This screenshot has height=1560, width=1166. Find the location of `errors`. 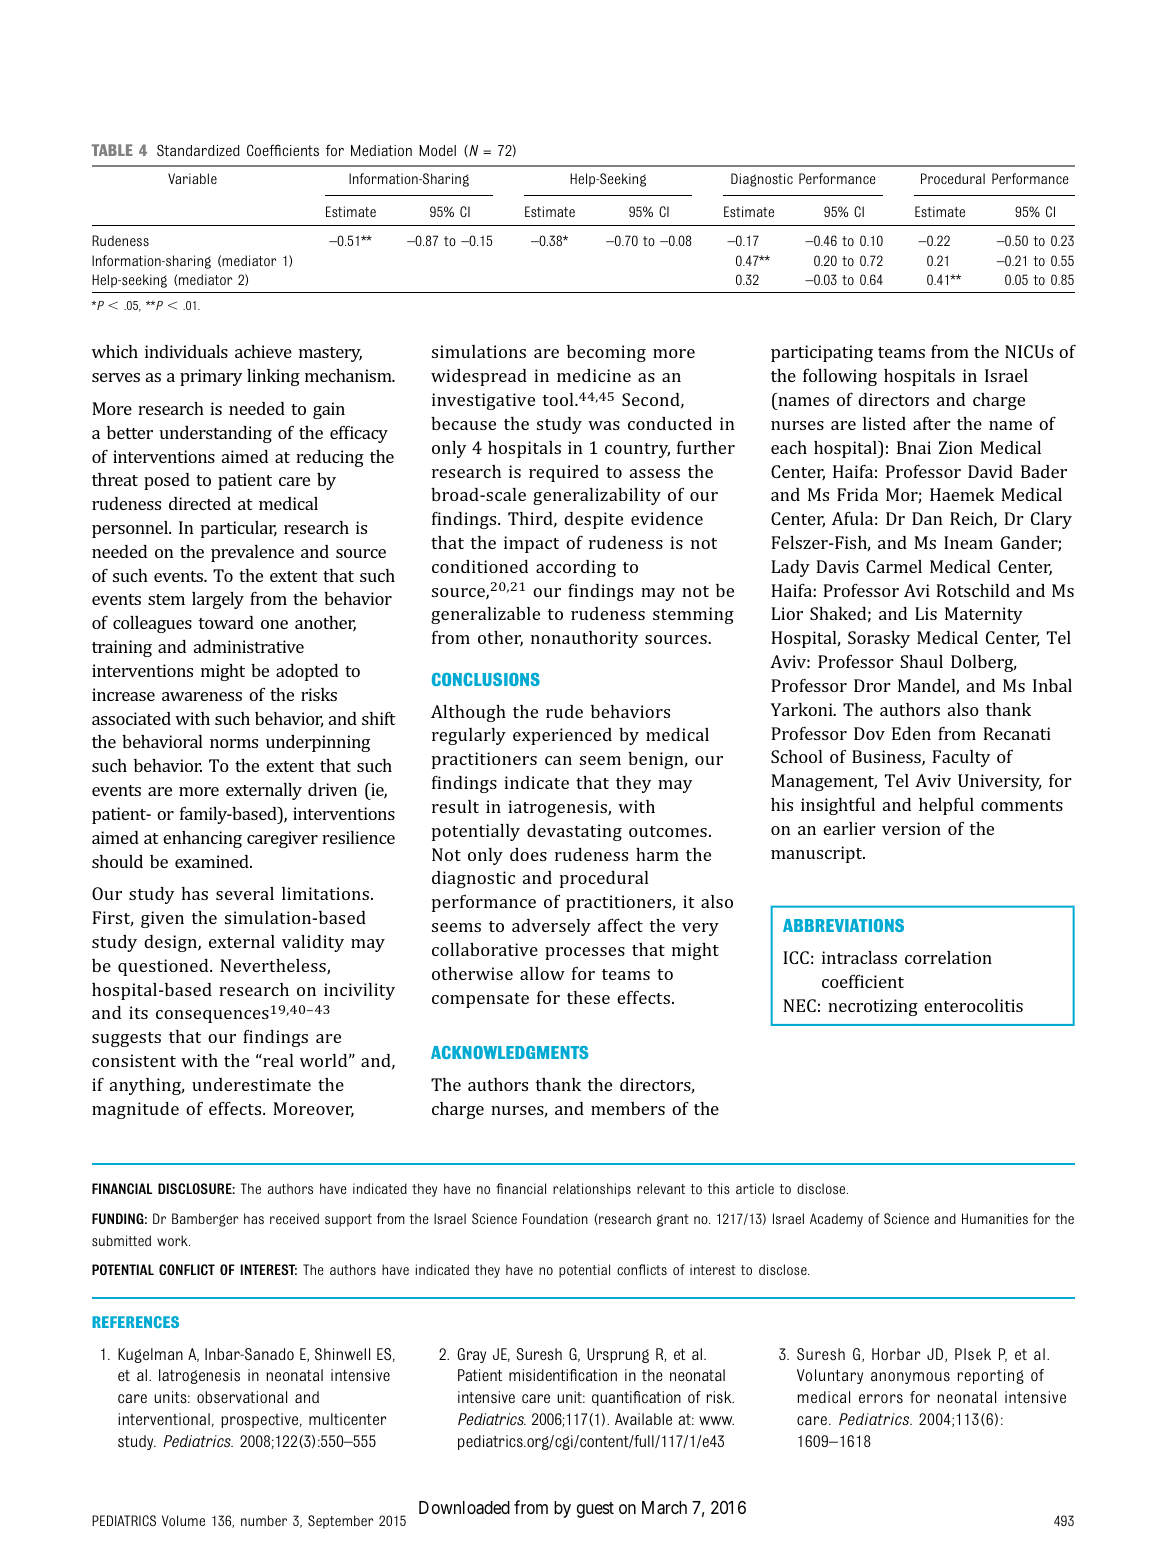

errors is located at coordinates (881, 1399).
